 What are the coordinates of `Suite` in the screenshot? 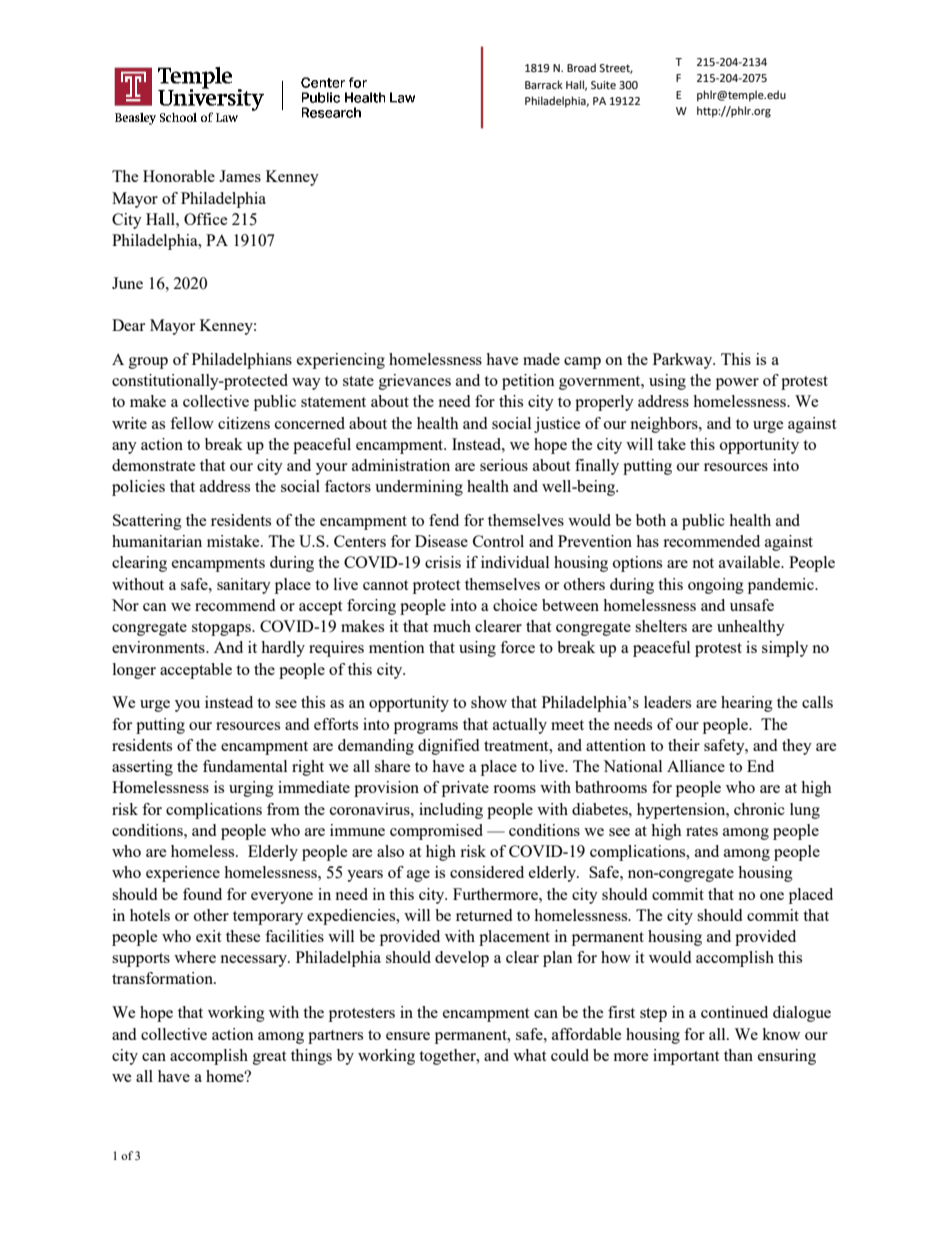 It's located at (603, 85).
